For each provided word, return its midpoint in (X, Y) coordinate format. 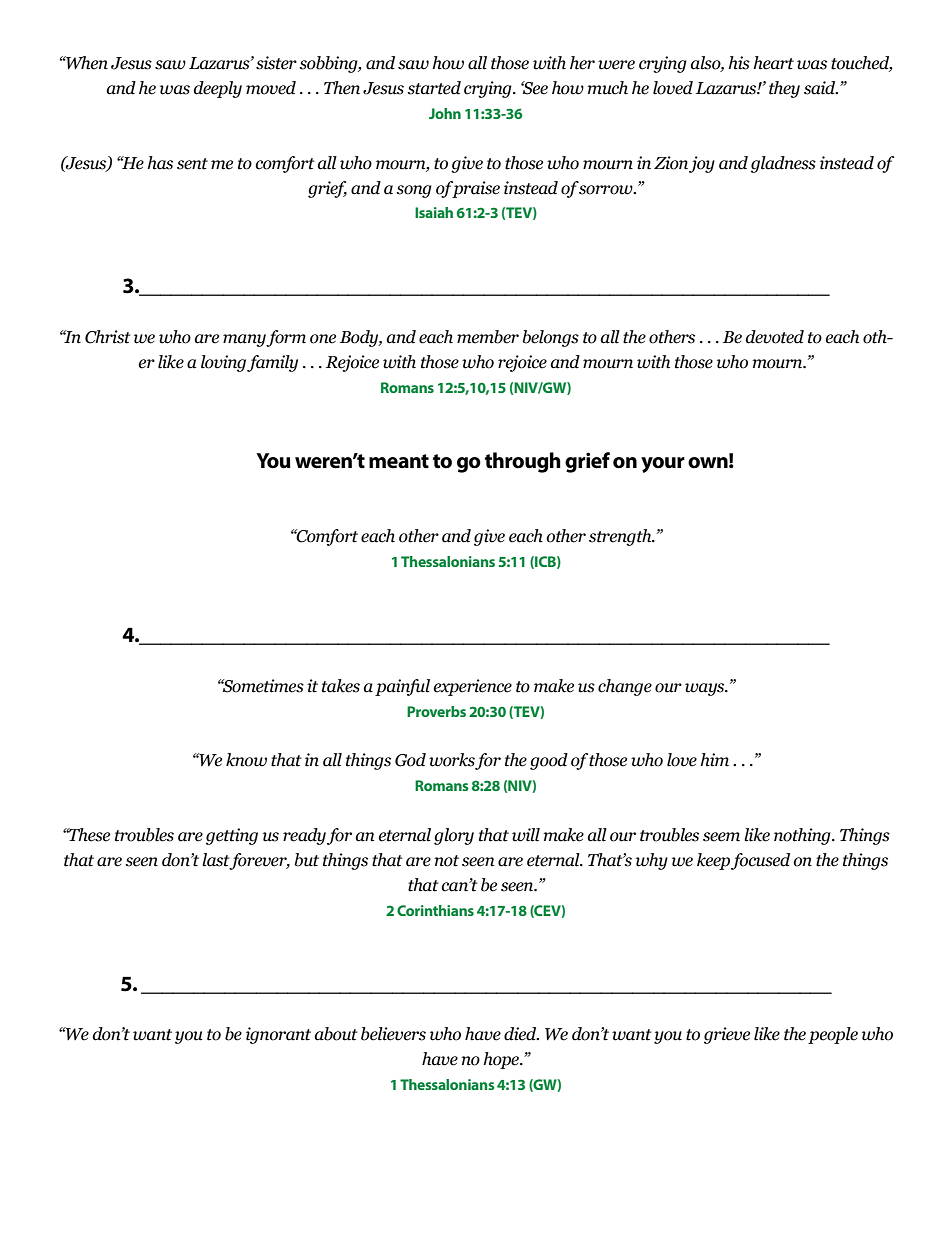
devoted (775, 337)
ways (706, 689)
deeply (218, 89)
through (523, 462)
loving (223, 363)
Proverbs (436, 711)
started (434, 88)
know (246, 760)
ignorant (278, 1035)
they (784, 89)
